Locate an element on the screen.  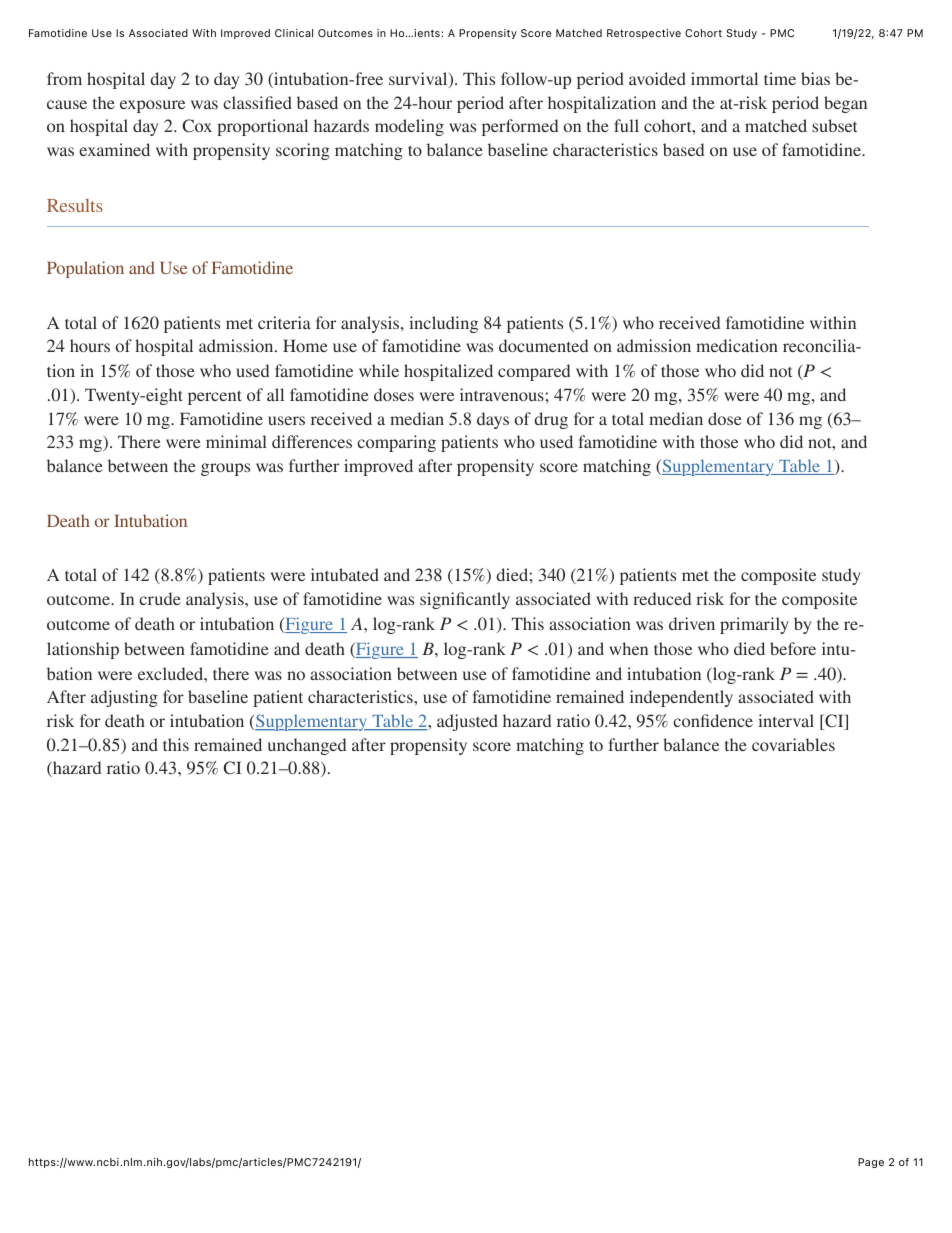
percent is located at coordinates (215, 397).
